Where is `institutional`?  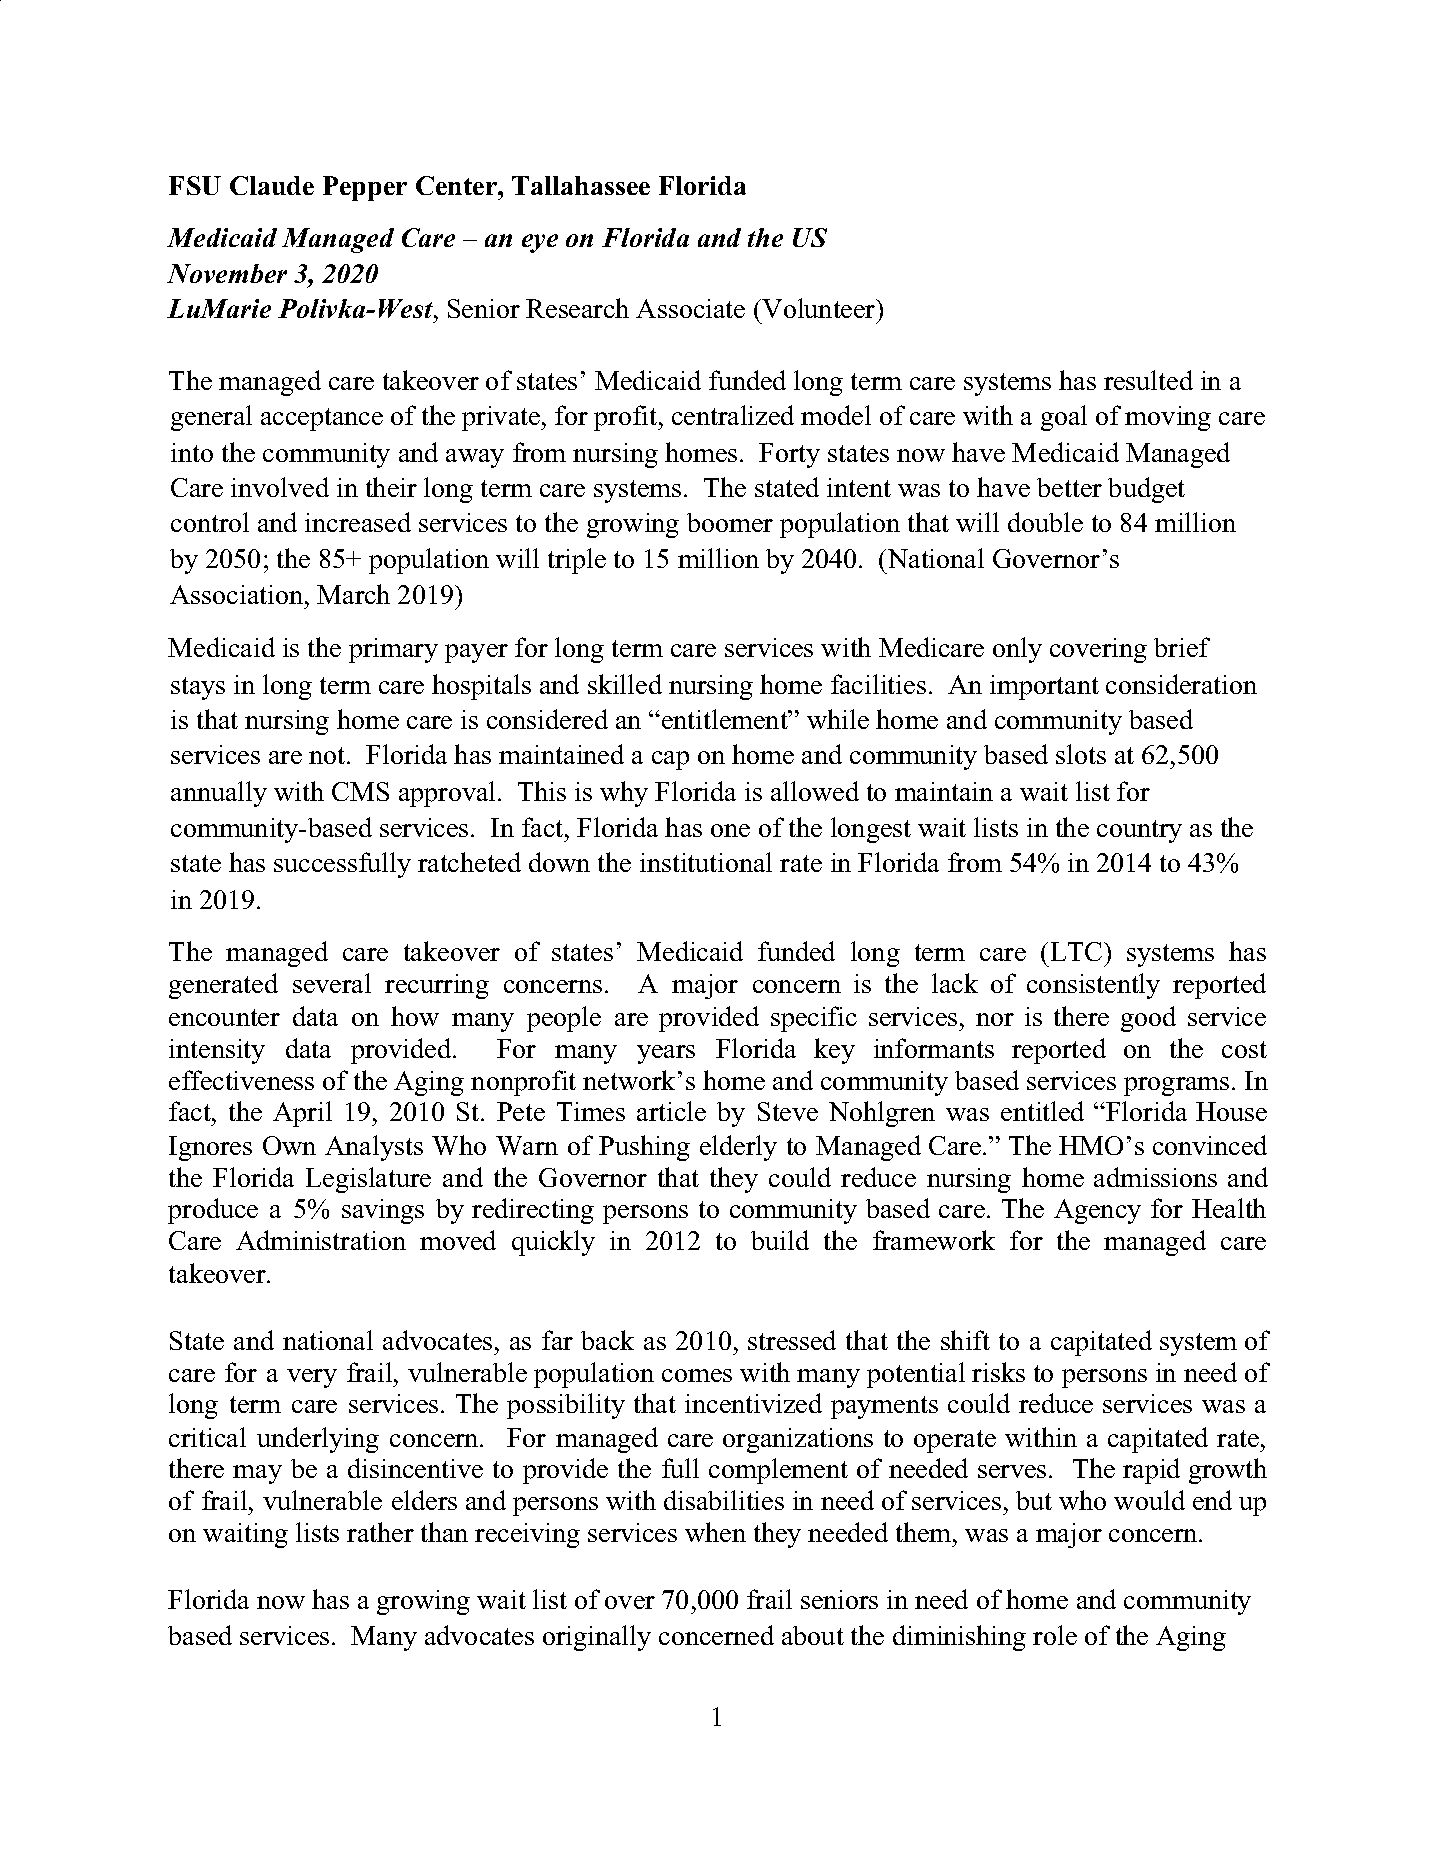 institutional is located at coordinates (706, 862).
